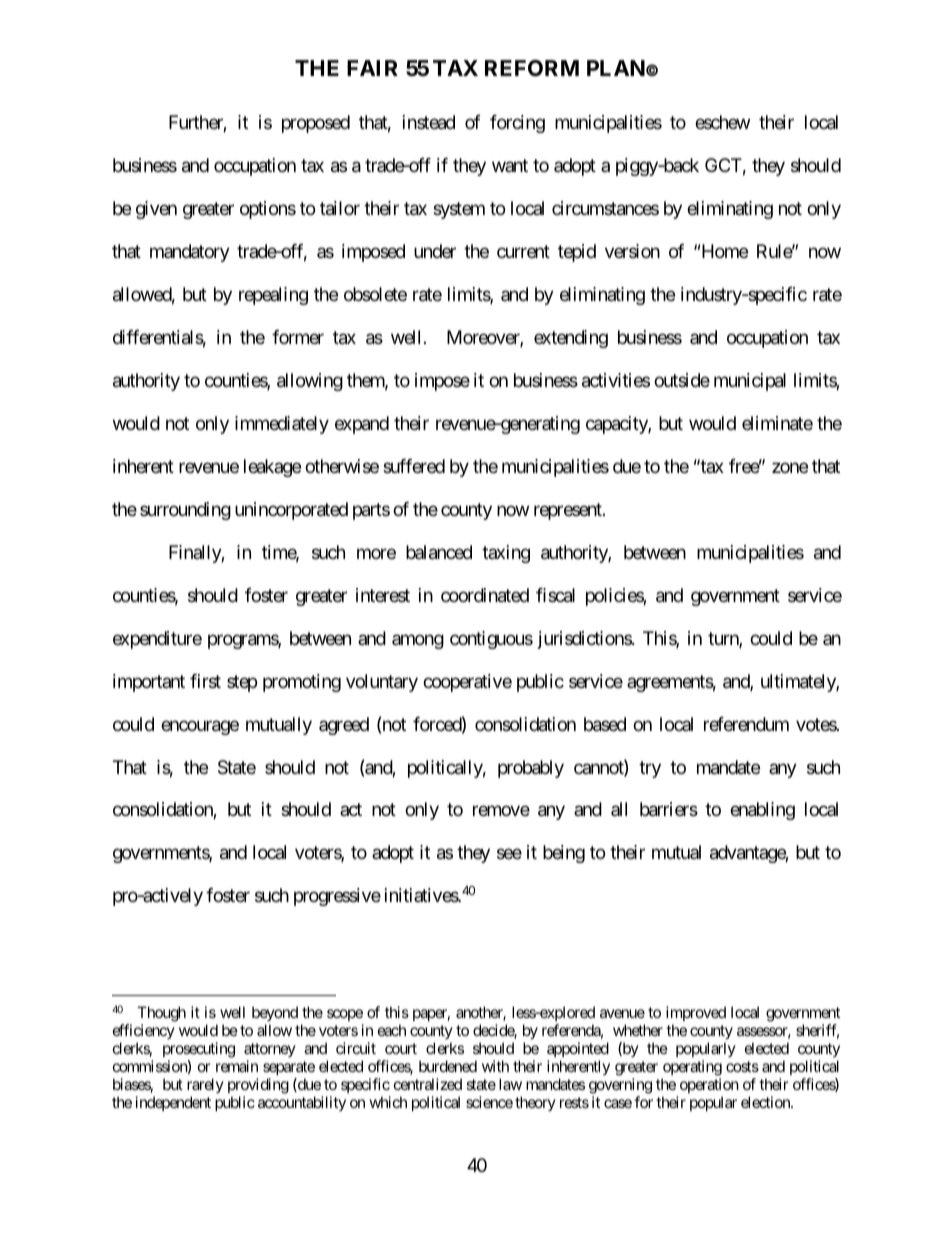  What do you see at coordinates (790, 467) in the page?
I see `zone` at bounding box center [790, 467].
